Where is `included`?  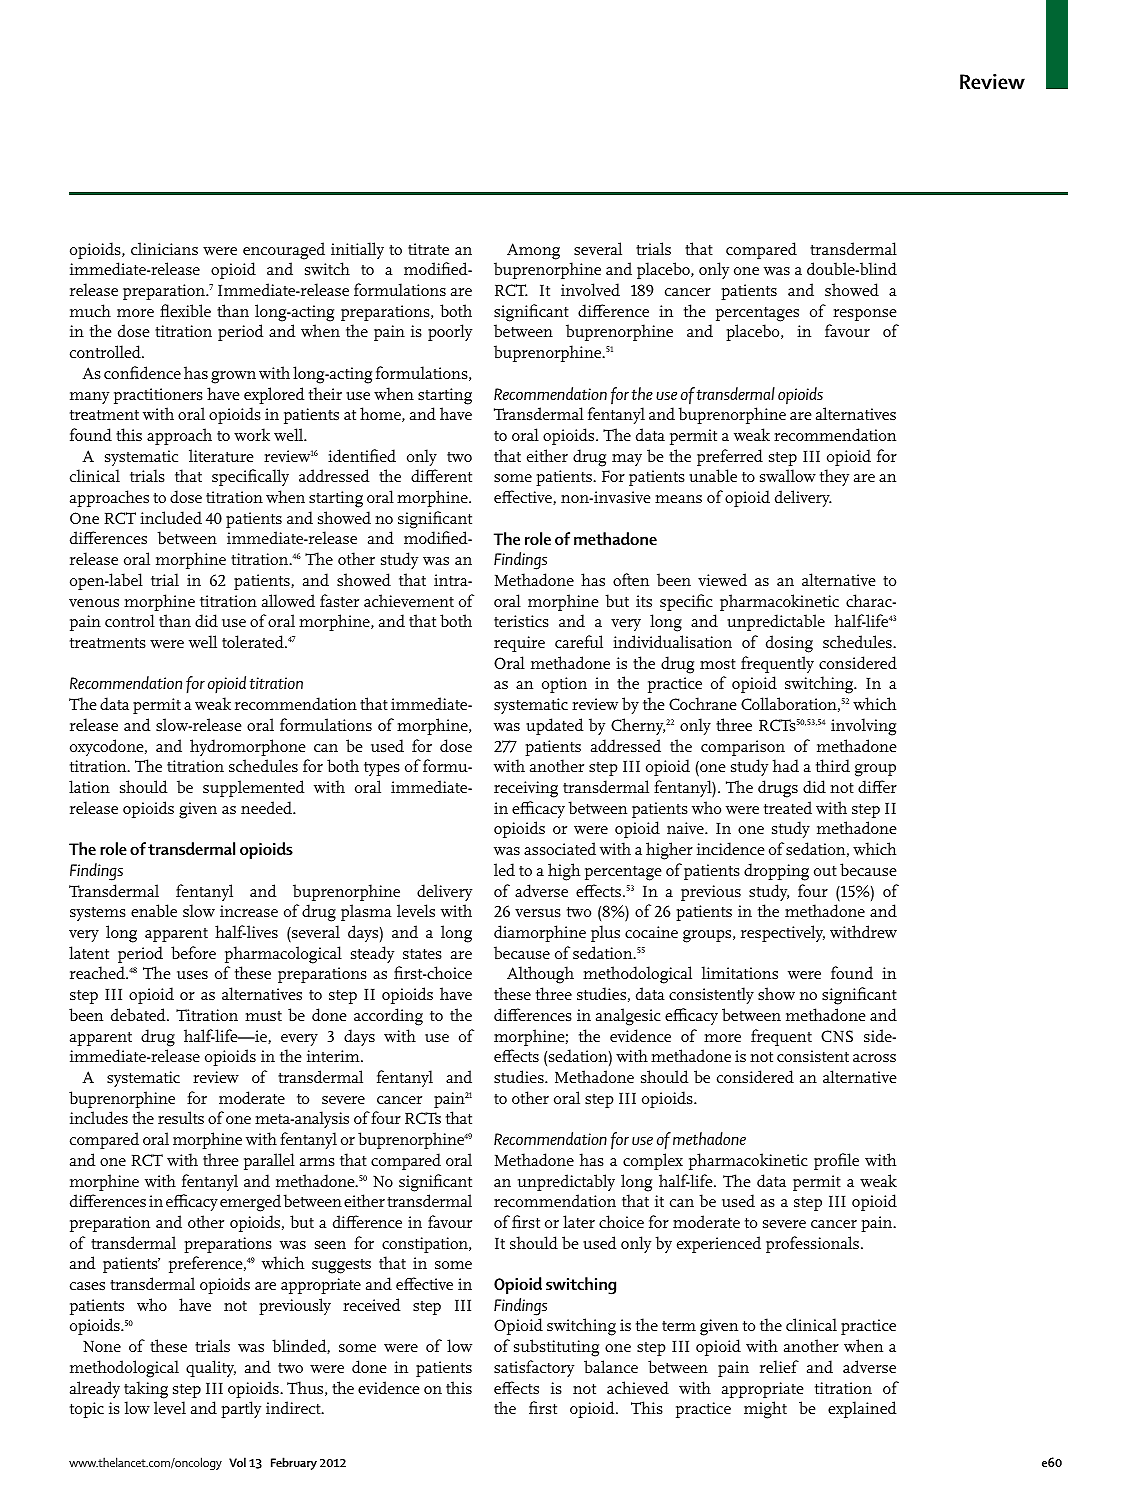 included is located at coordinates (171, 517).
